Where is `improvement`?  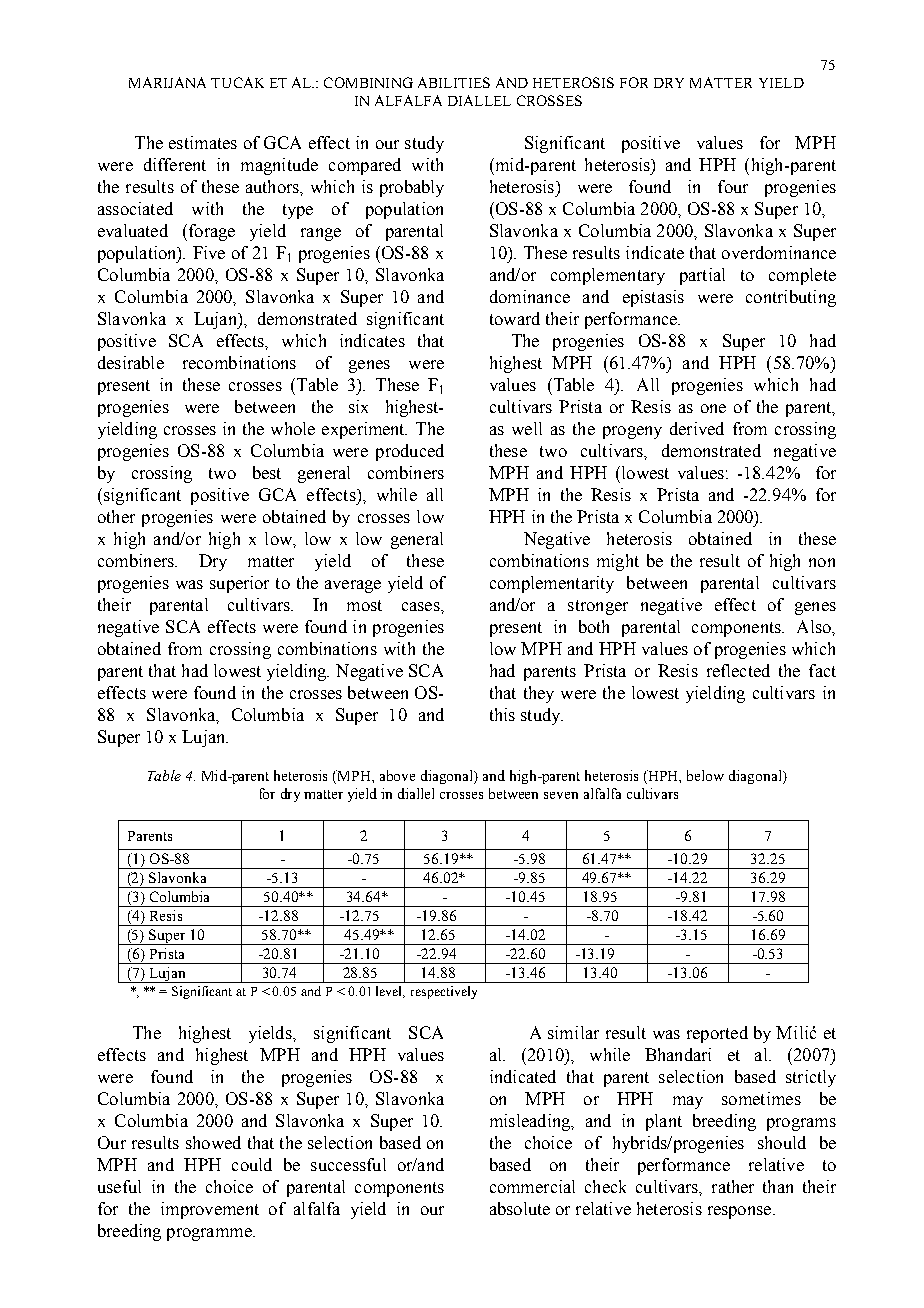
improvement is located at coordinates (210, 1210).
